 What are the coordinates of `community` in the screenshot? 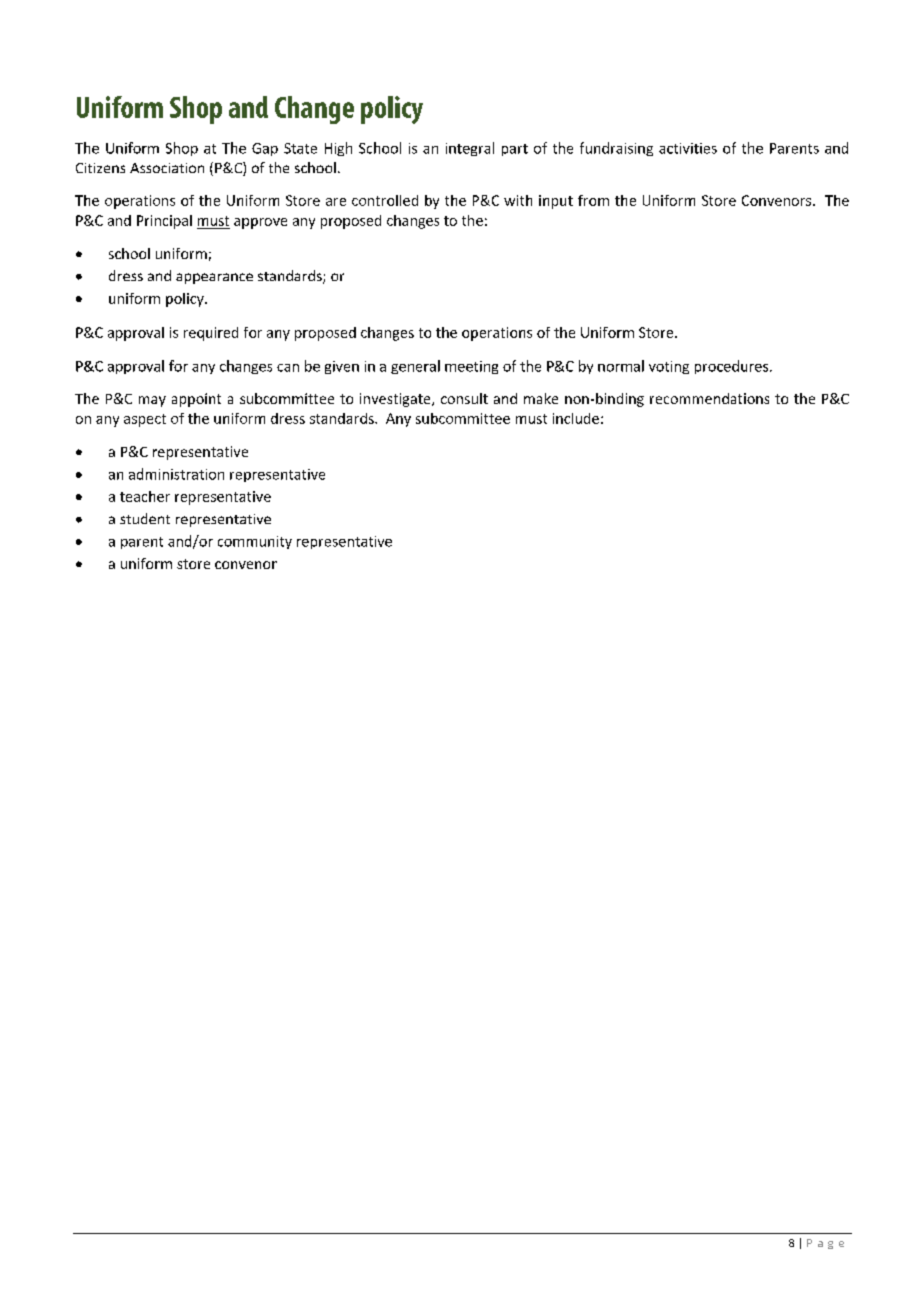 It's located at (255, 542).
